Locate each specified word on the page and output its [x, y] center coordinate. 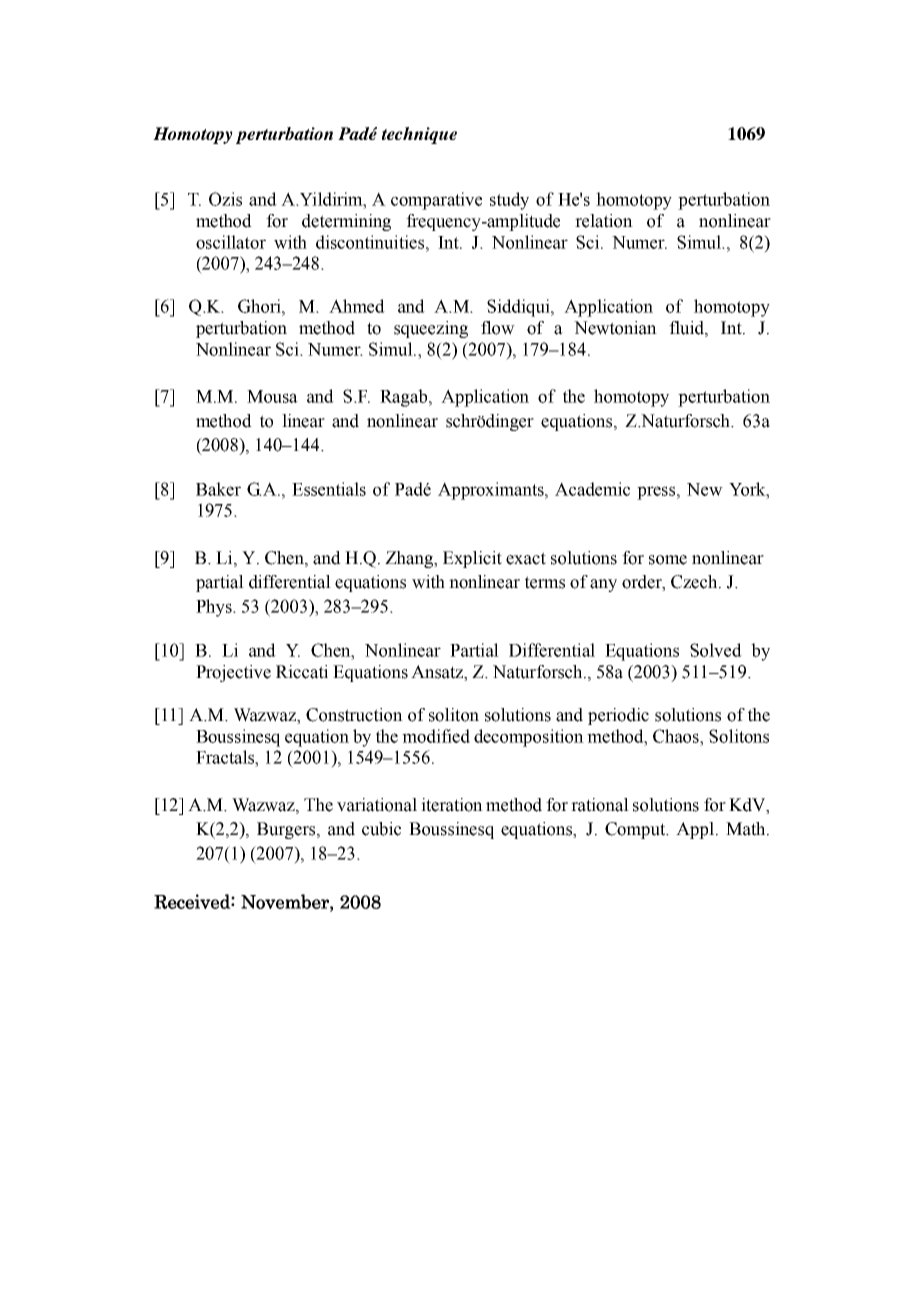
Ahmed [357, 306]
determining [346, 222]
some [668, 560]
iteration [452, 805]
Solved [716, 650]
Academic [592, 489]
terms [545, 582]
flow [498, 328]
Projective [233, 673]
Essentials [329, 489]
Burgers [287, 830]
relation [604, 221]
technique [419, 135]
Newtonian [615, 328]
